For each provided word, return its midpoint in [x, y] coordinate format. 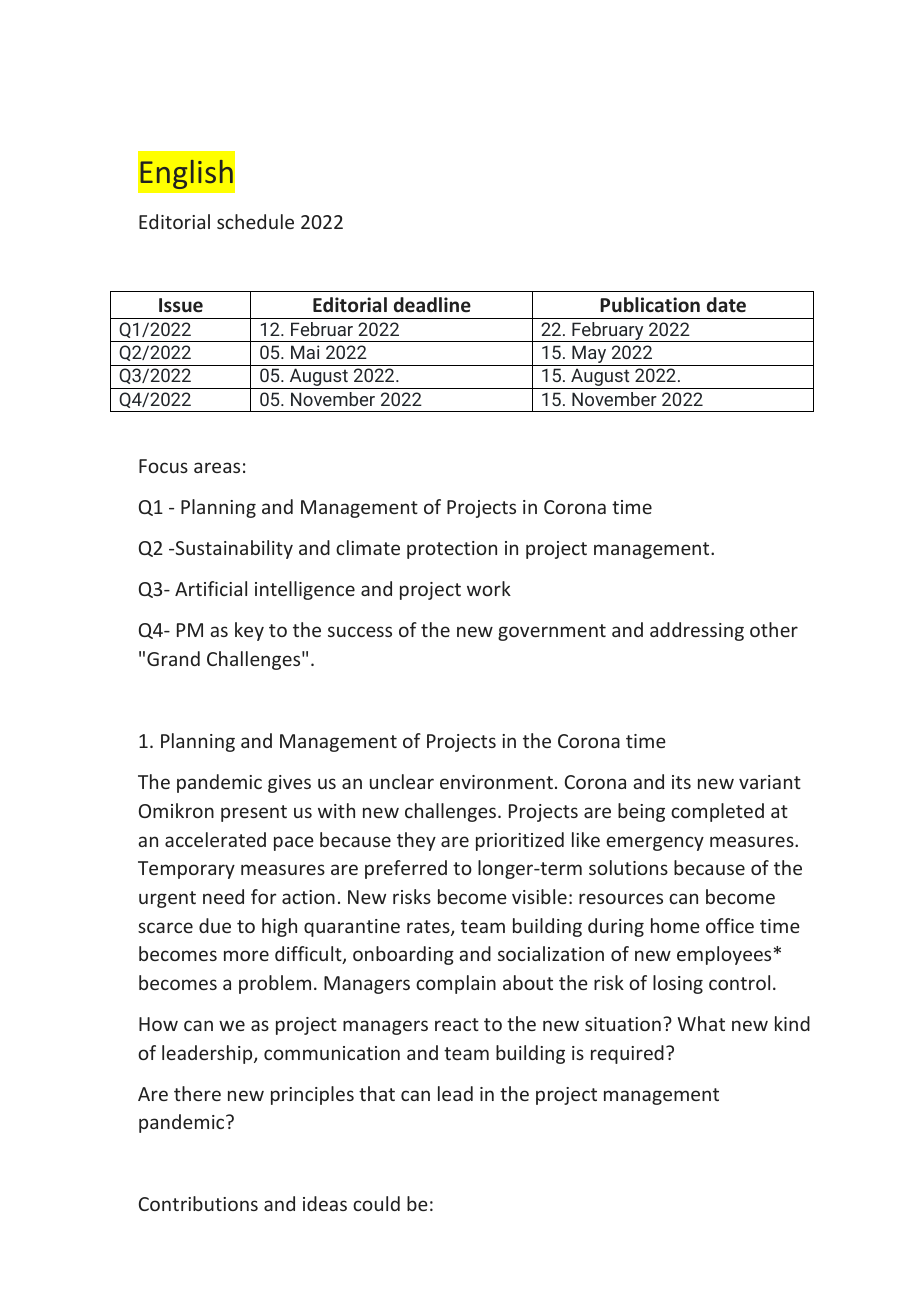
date [726, 305]
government [552, 632]
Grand [173, 658]
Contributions [198, 1203]
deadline [432, 305]
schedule [255, 221]
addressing [697, 631]
